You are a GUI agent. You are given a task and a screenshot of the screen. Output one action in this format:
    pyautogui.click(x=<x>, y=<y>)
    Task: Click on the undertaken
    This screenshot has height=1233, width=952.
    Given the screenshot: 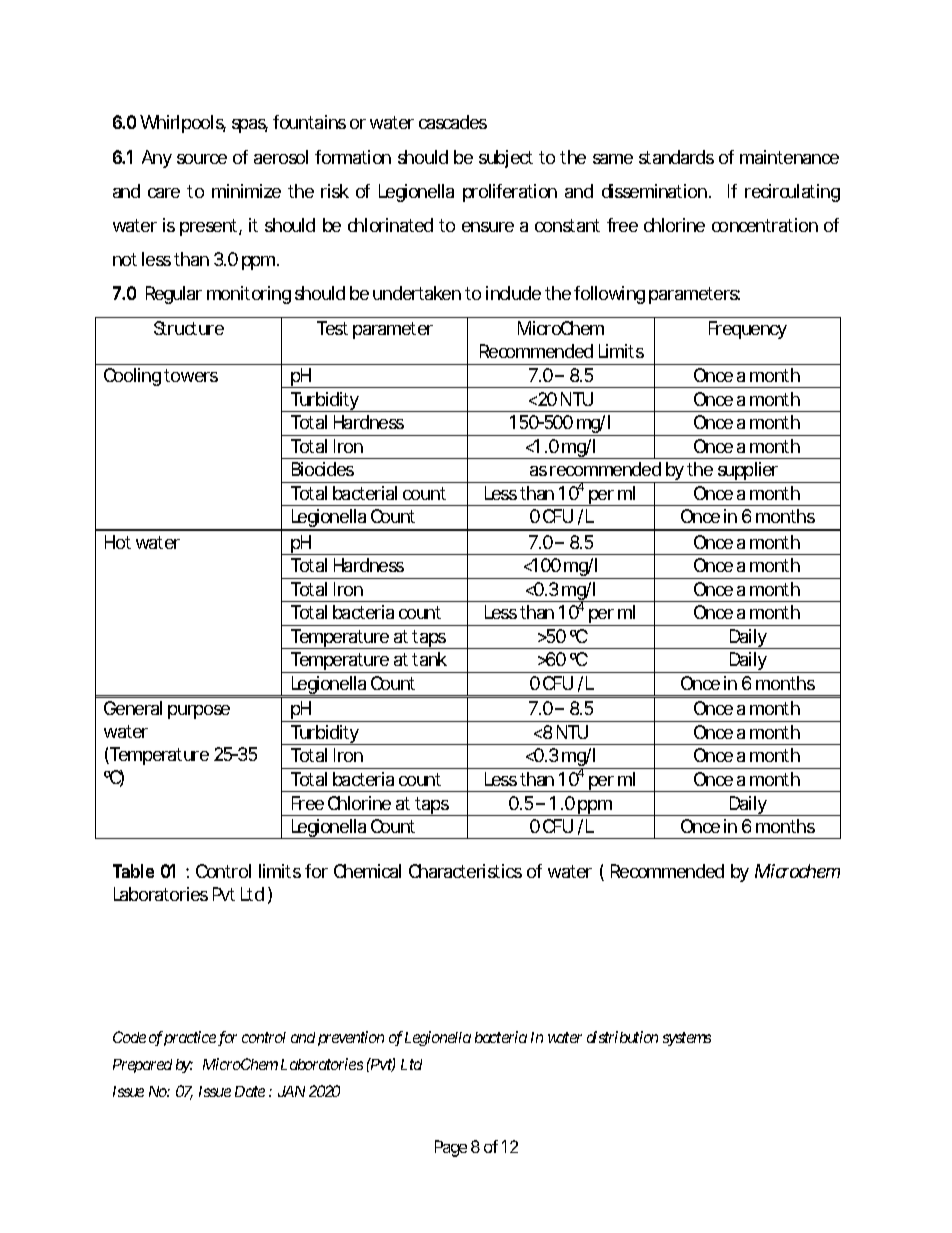 What is the action you would take?
    pyautogui.click(x=417, y=293)
